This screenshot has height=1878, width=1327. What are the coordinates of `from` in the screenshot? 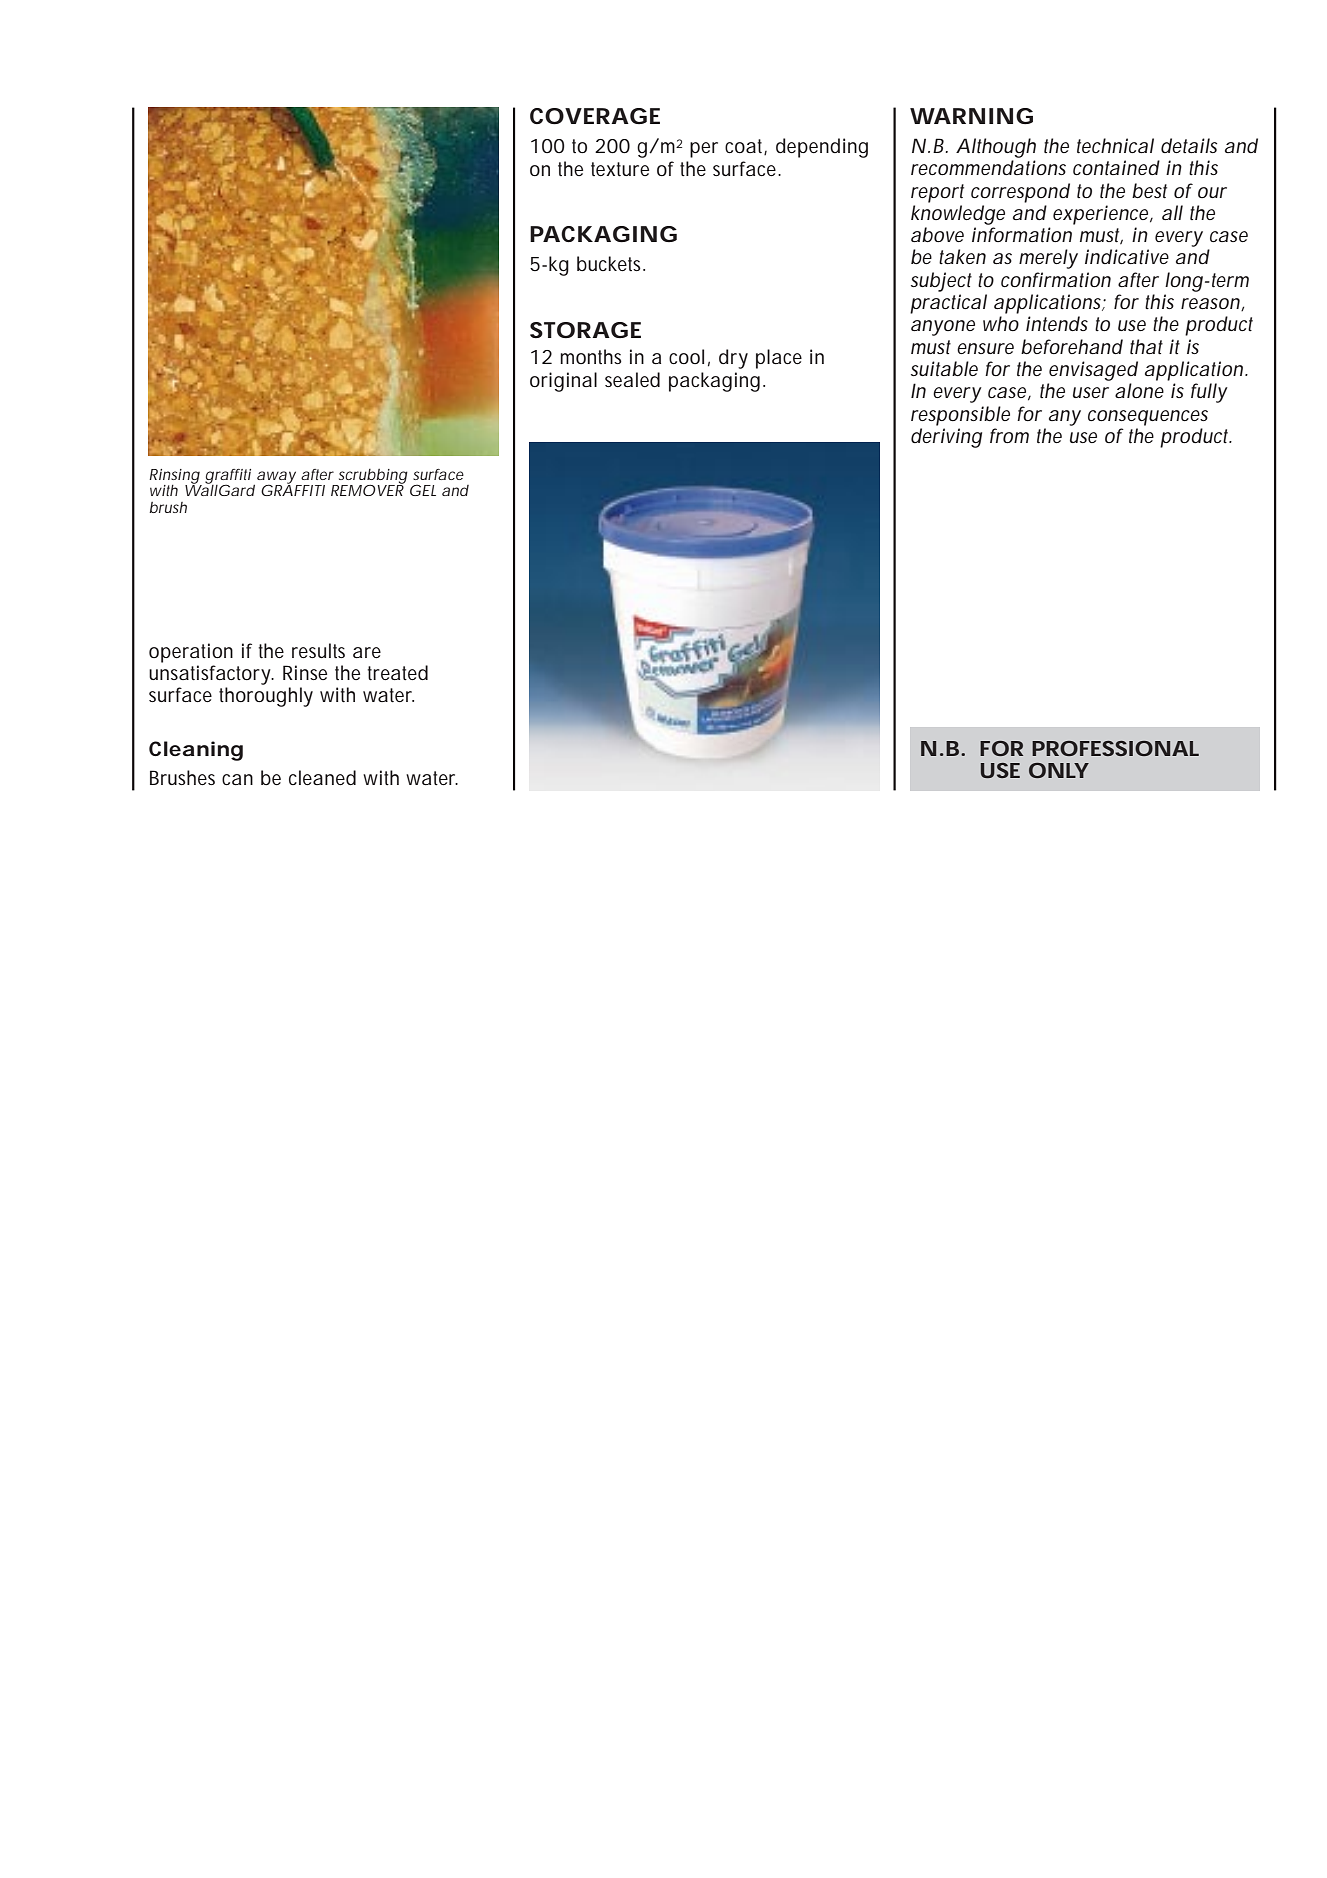 It's located at (1009, 435).
